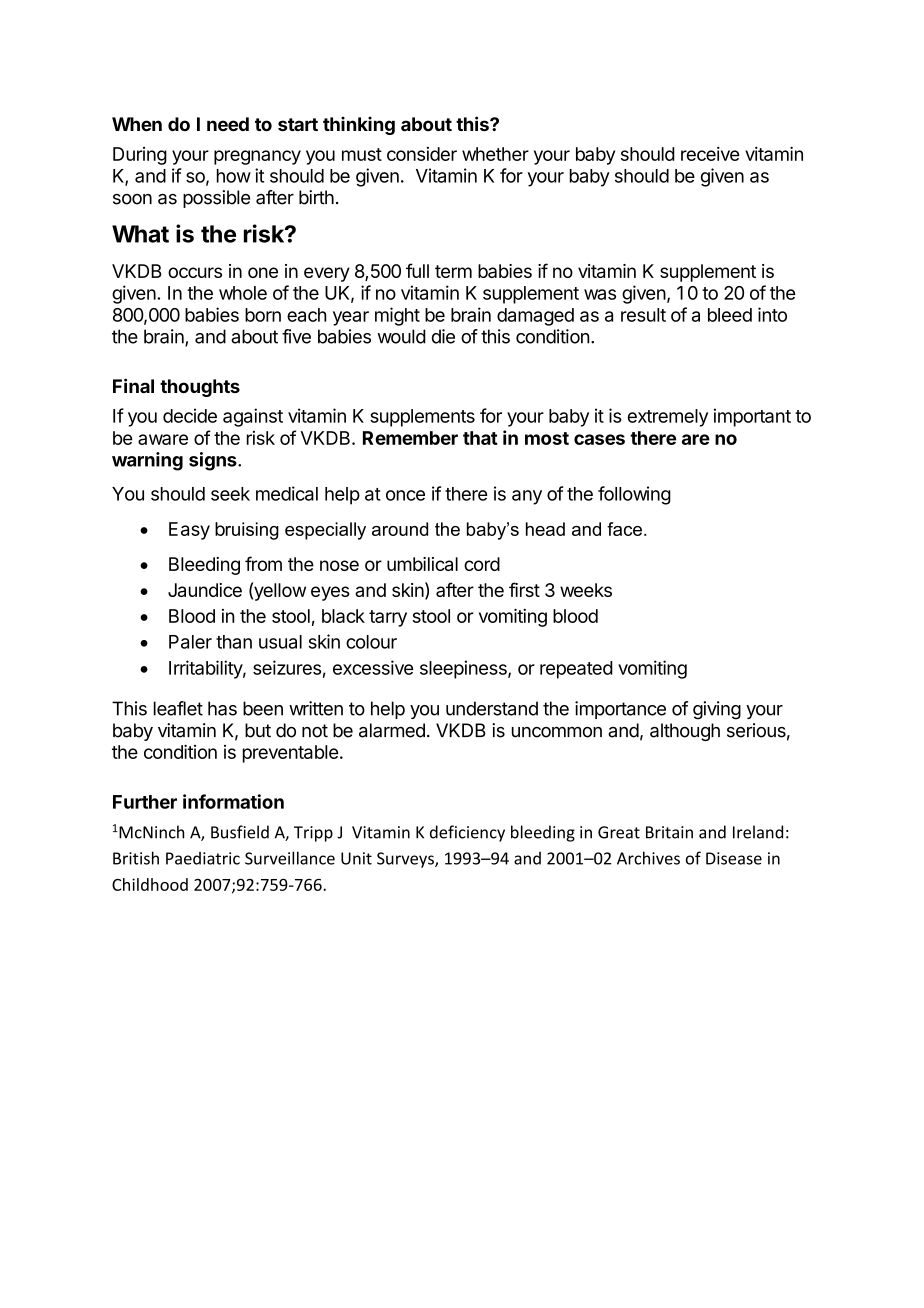 The height and width of the page is (1308, 924). What do you see at coordinates (443, 336) in the page?
I see `die` at bounding box center [443, 336].
